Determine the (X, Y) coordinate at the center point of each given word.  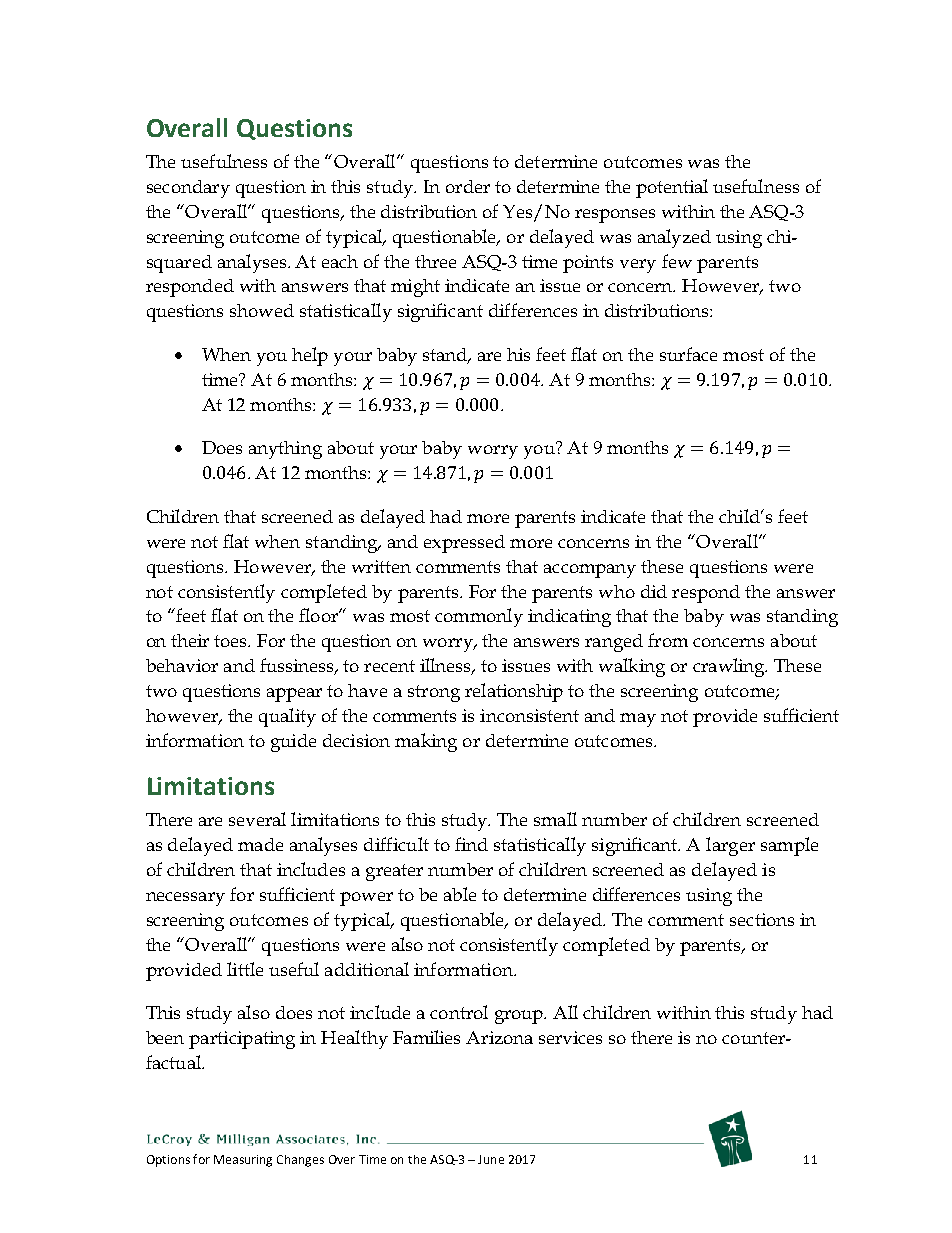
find (471, 844)
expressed (464, 544)
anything (285, 450)
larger (730, 846)
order (468, 186)
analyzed (674, 238)
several (257, 819)
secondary (188, 189)
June (491, 1159)
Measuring (243, 1161)
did (654, 591)
